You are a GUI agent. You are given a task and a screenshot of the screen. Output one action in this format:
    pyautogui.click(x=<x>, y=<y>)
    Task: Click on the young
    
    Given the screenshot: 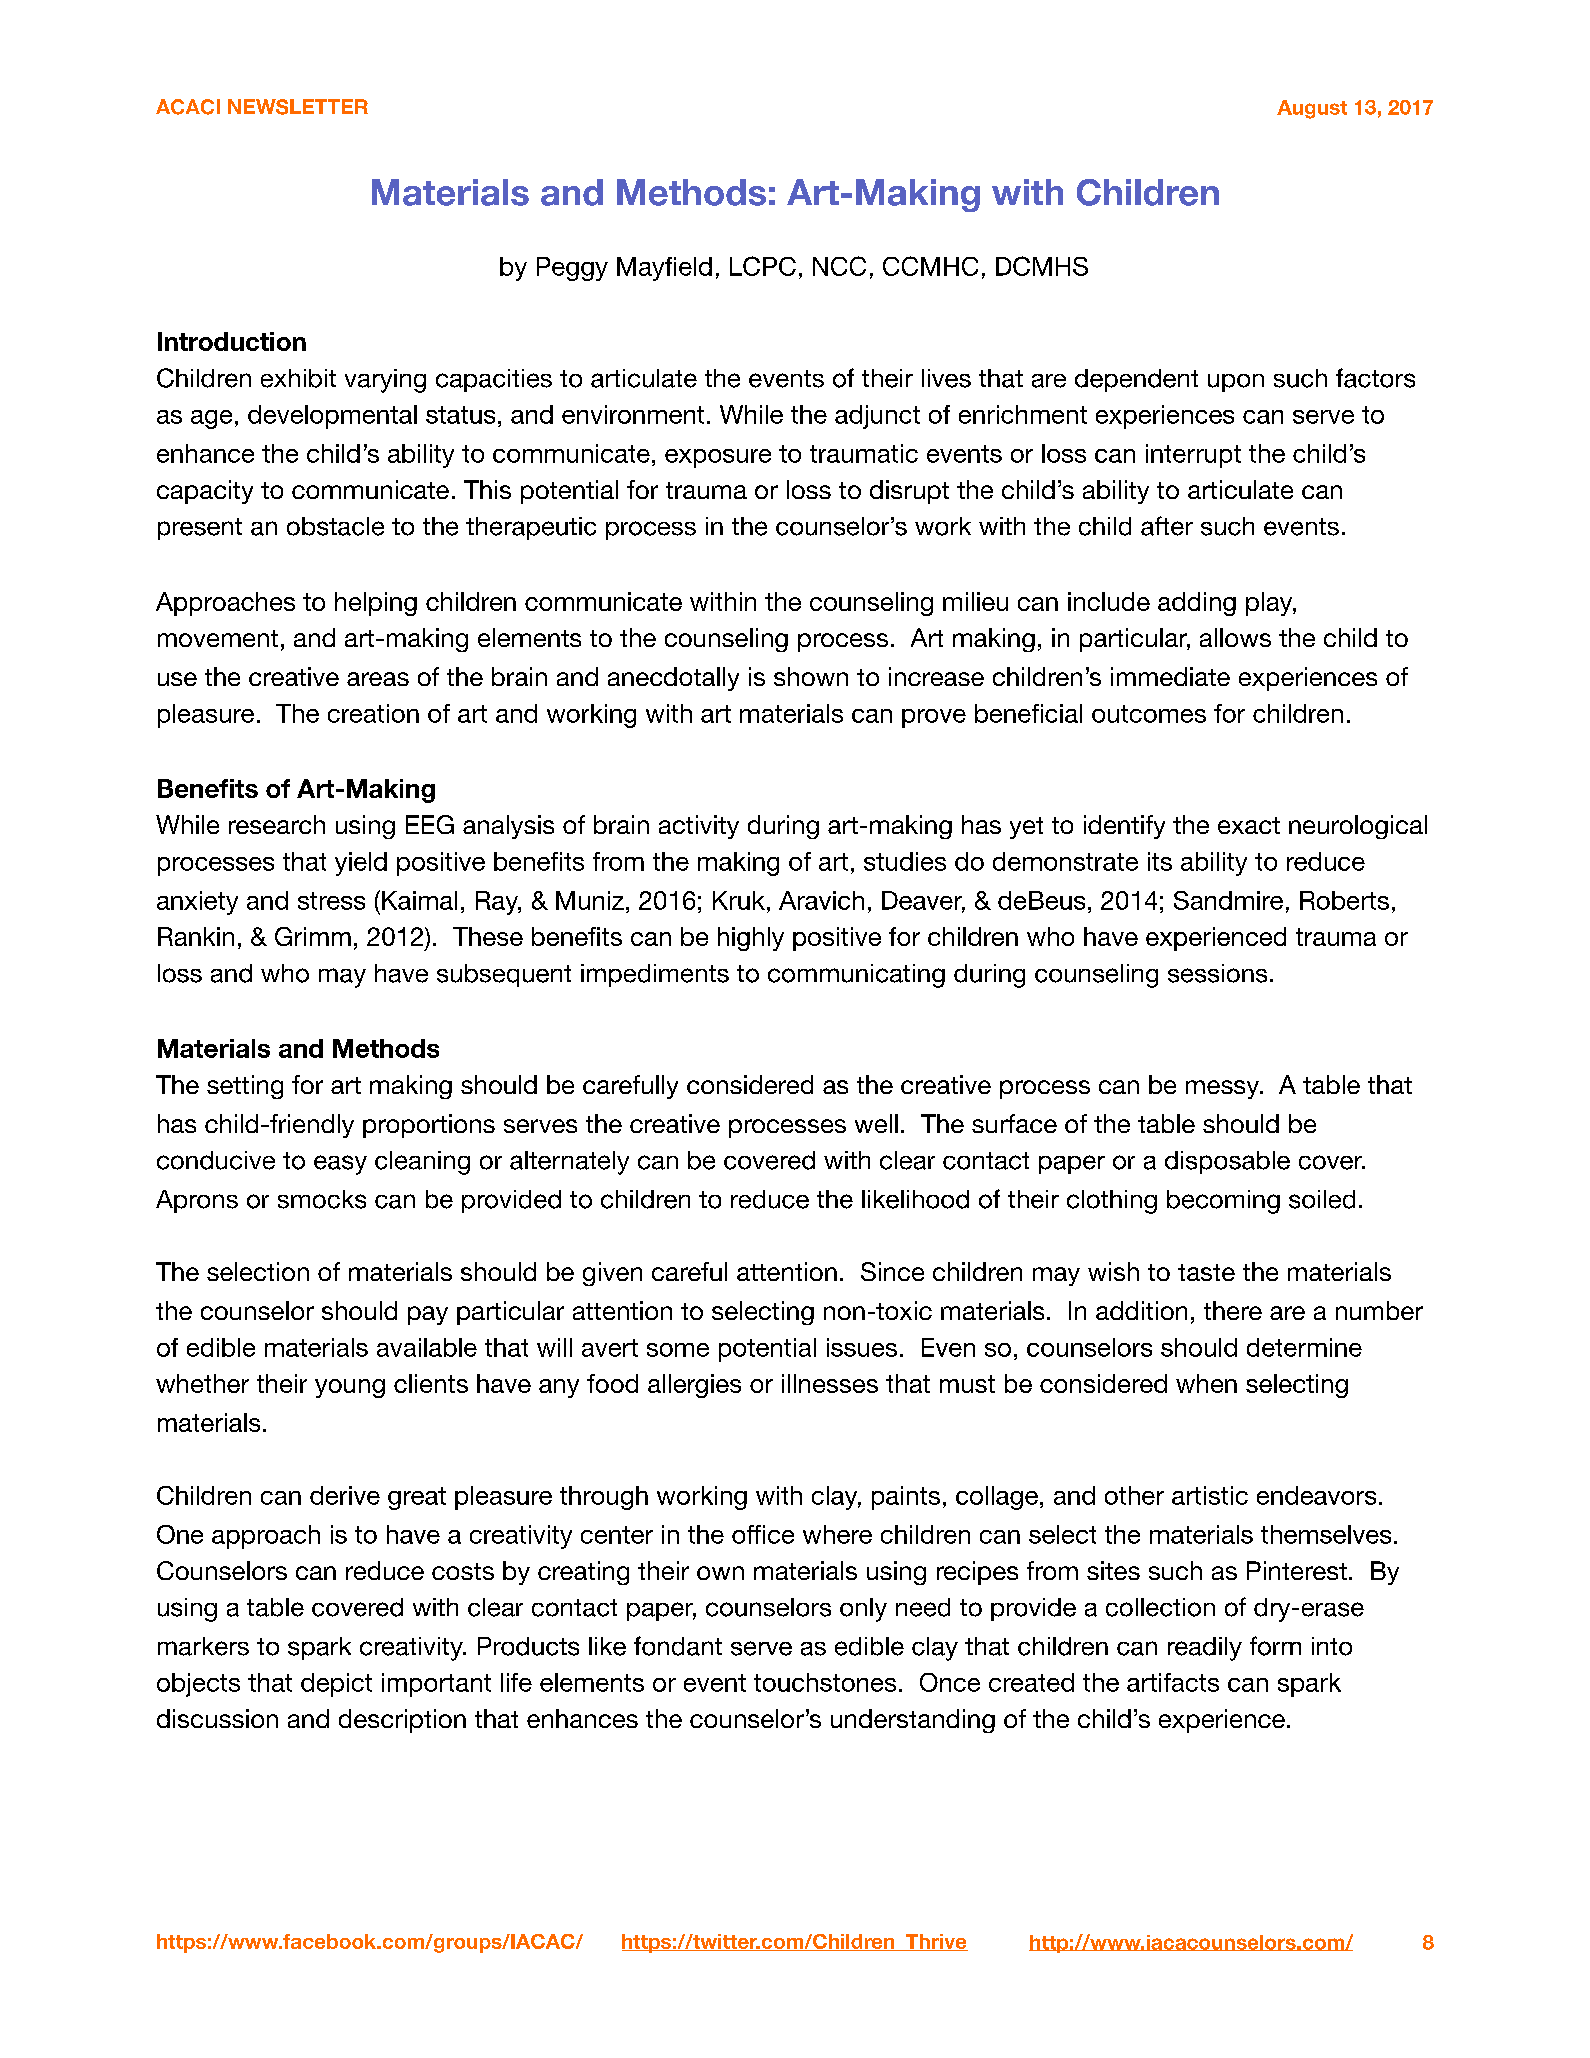 What is the action you would take?
    pyautogui.click(x=350, y=1388)
